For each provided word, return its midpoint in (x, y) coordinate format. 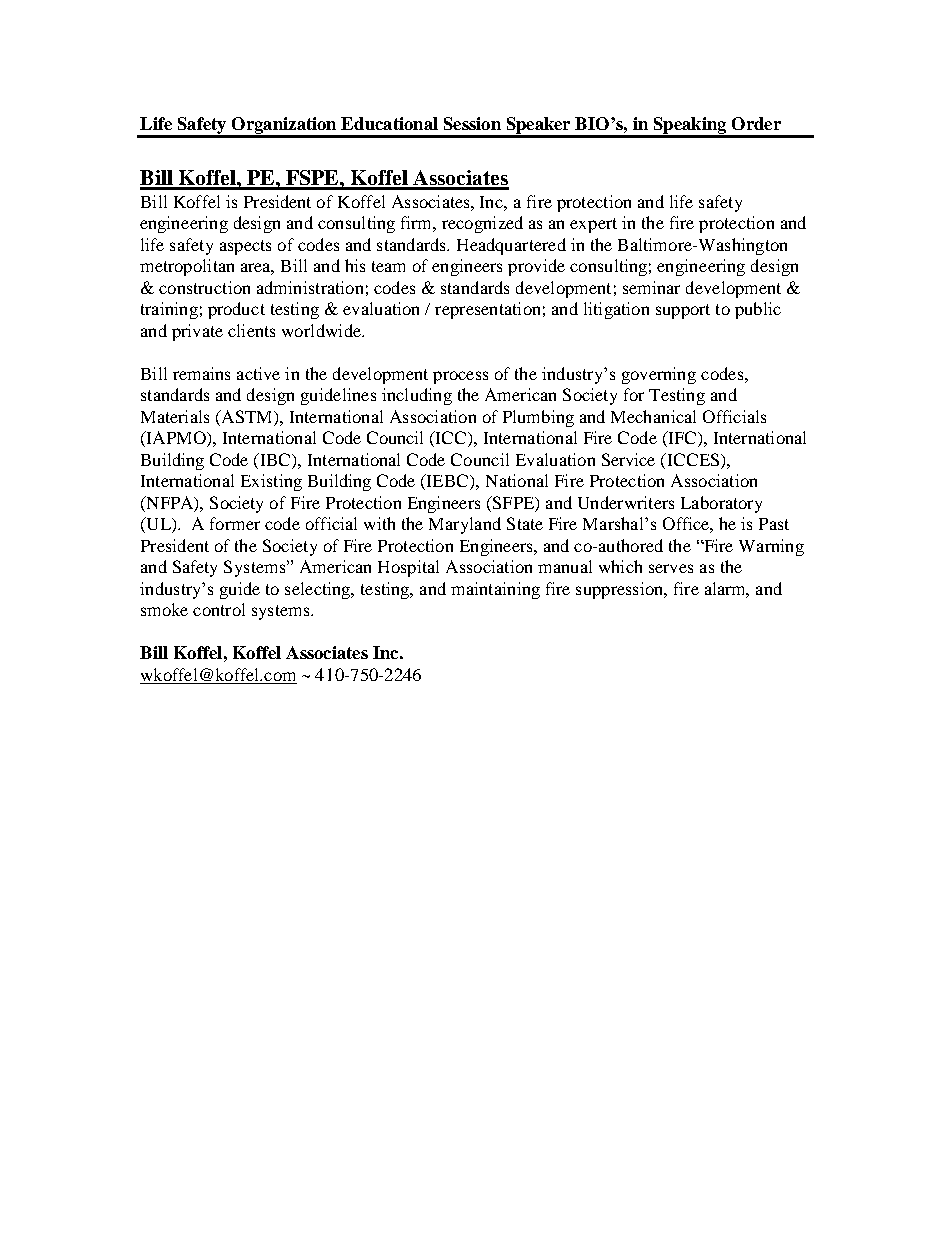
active (258, 373)
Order (756, 123)
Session (472, 123)
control (219, 609)
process (460, 377)
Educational (389, 123)
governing (659, 375)
